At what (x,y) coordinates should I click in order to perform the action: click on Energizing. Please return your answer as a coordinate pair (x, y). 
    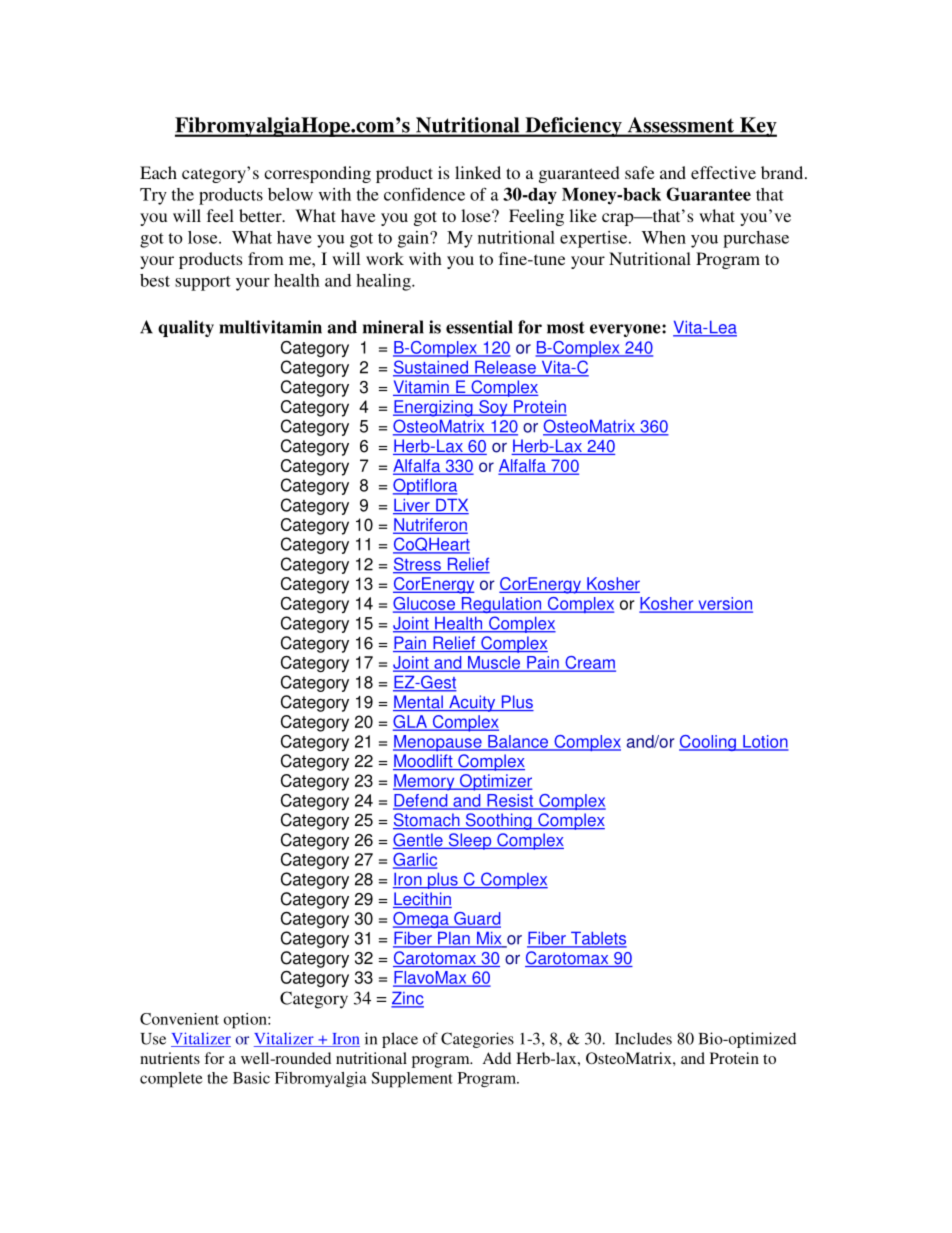
    Looking at the image, I should click on (434, 408).
